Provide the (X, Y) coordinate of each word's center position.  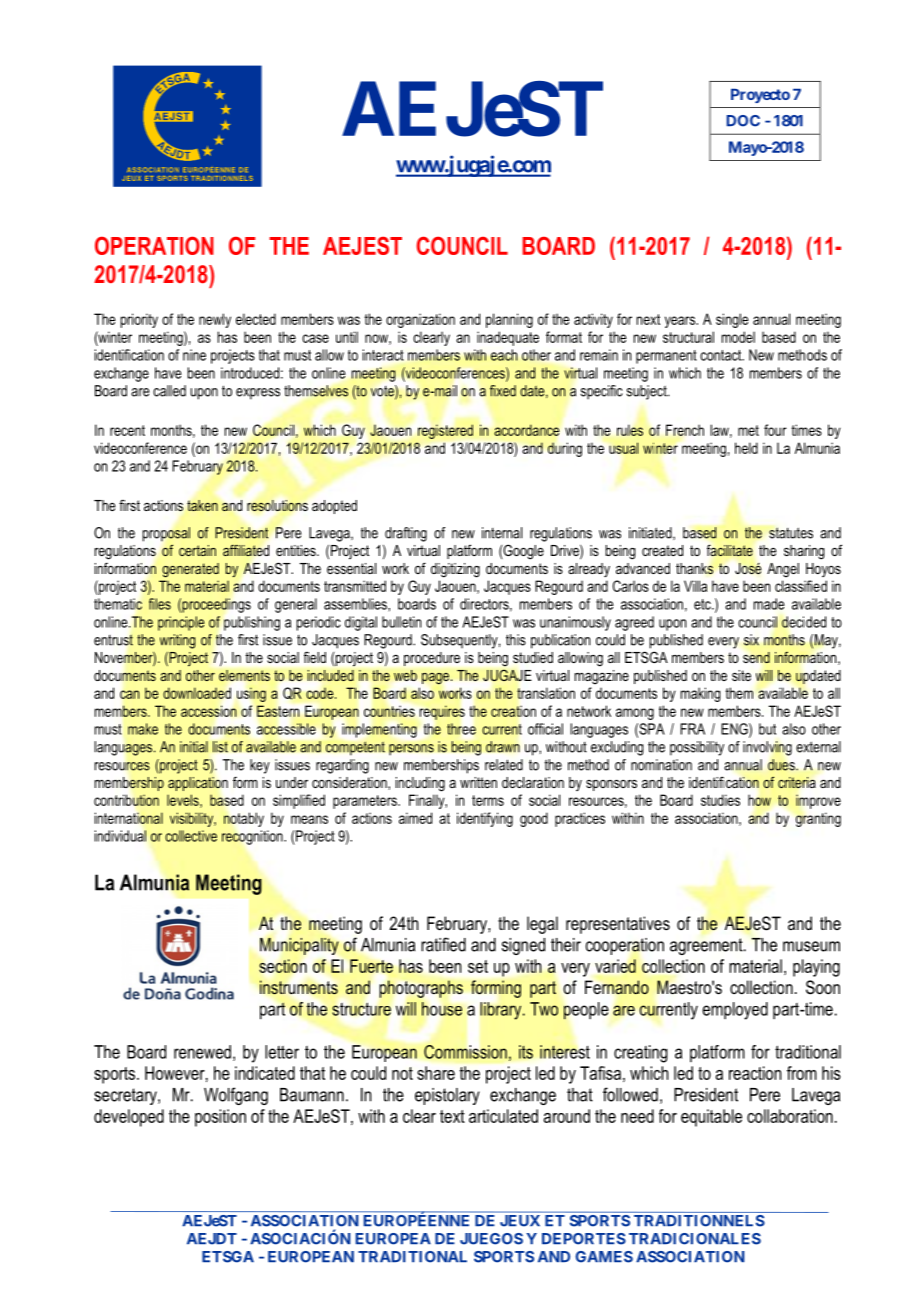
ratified (443, 944)
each (504, 355)
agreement (707, 946)
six (751, 640)
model (738, 337)
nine (194, 355)
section (283, 966)
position (220, 1118)
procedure (432, 659)
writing (177, 641)
